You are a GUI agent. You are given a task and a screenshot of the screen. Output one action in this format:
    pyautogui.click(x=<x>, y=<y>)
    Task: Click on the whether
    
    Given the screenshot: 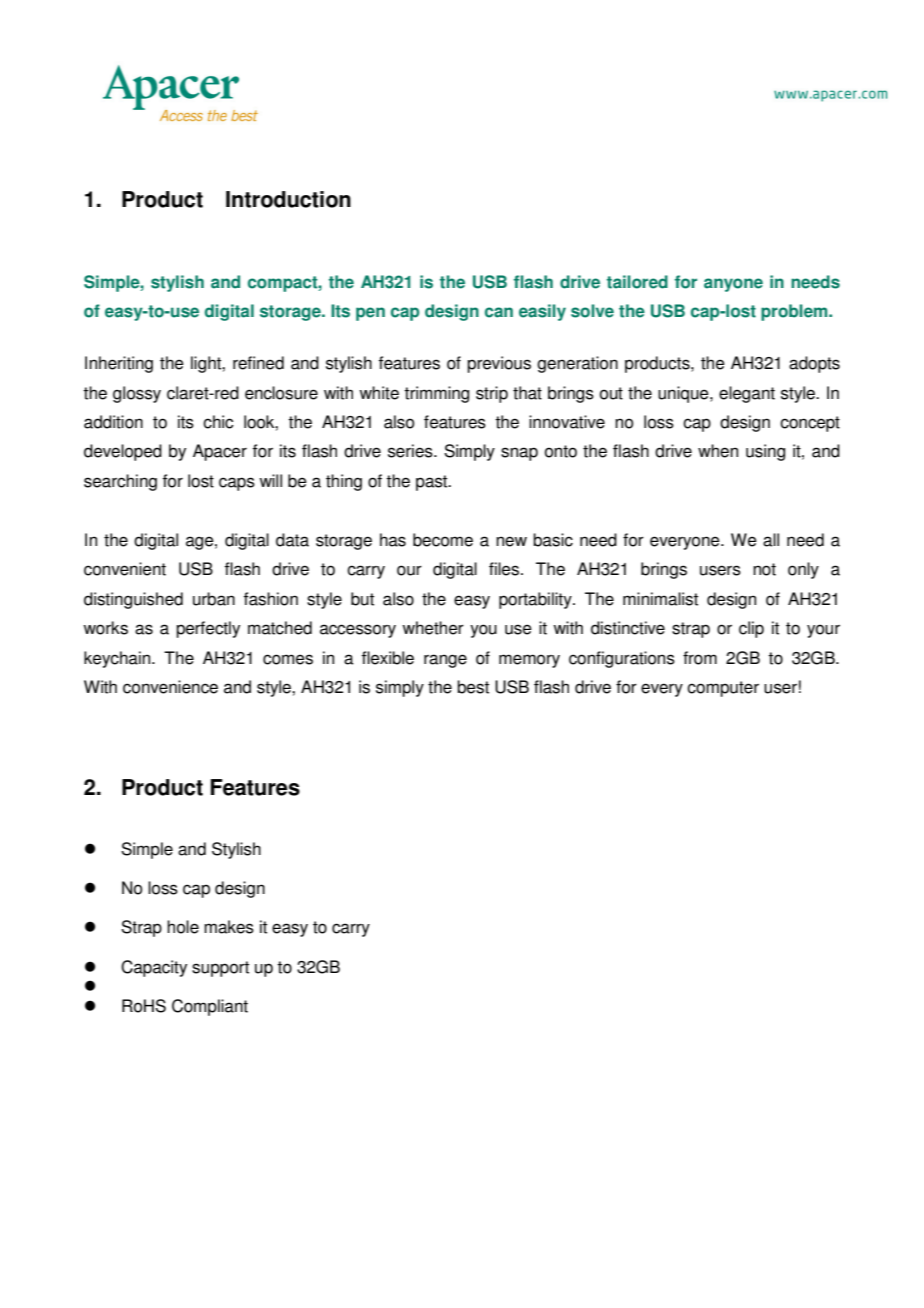 What is the action you would take?
    pyautogui.click(x=433, y=628)
